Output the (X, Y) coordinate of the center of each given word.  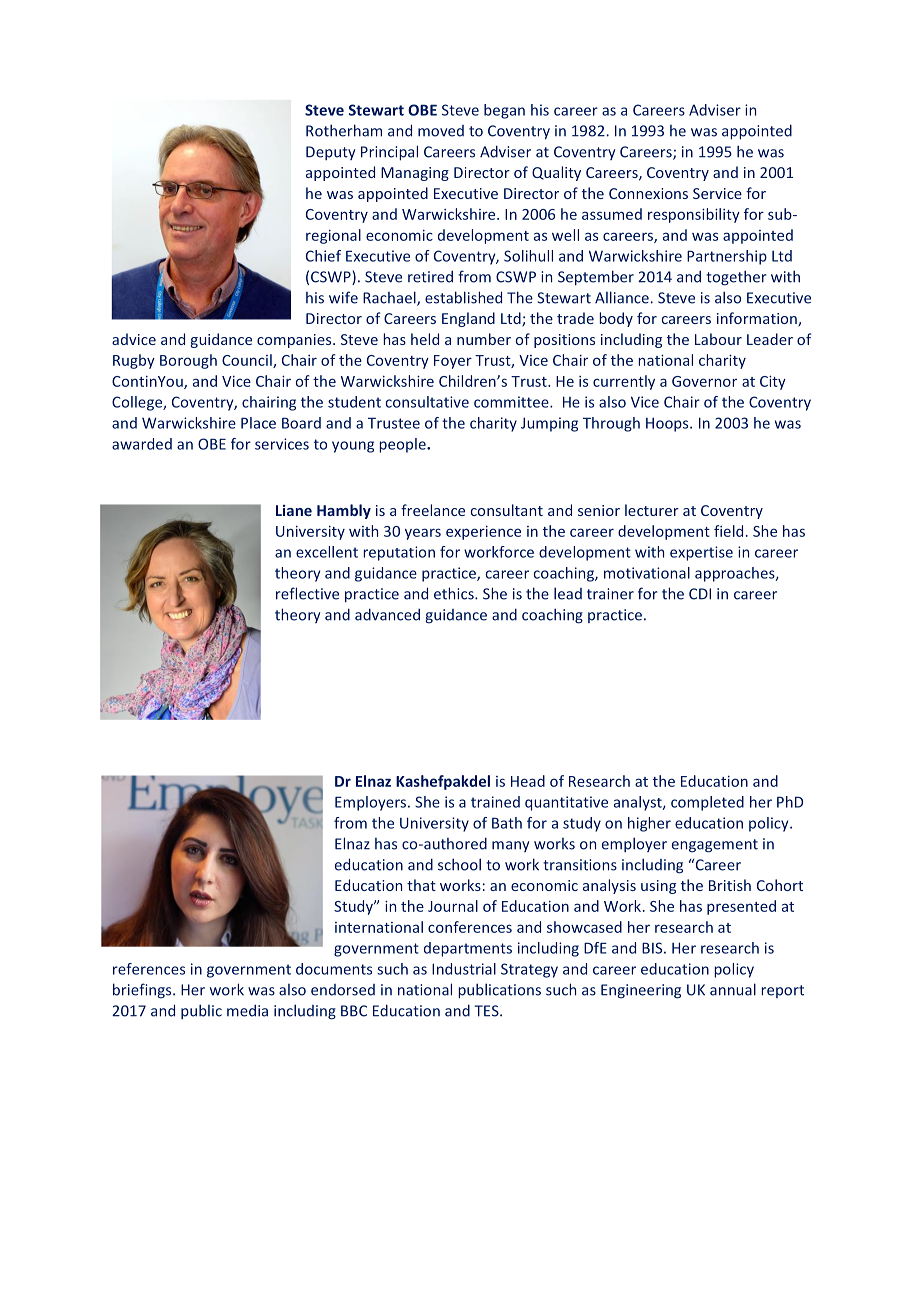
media (247, 1011)
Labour (718, 339)
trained (495, 802)
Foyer (453, 362)
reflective (307, 593)
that (421, 885)
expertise (701, 553)
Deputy (331, 153)
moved (441, 131)
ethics (455, 593)
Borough (188, 361)
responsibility (694, 215)
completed (707, 803)
